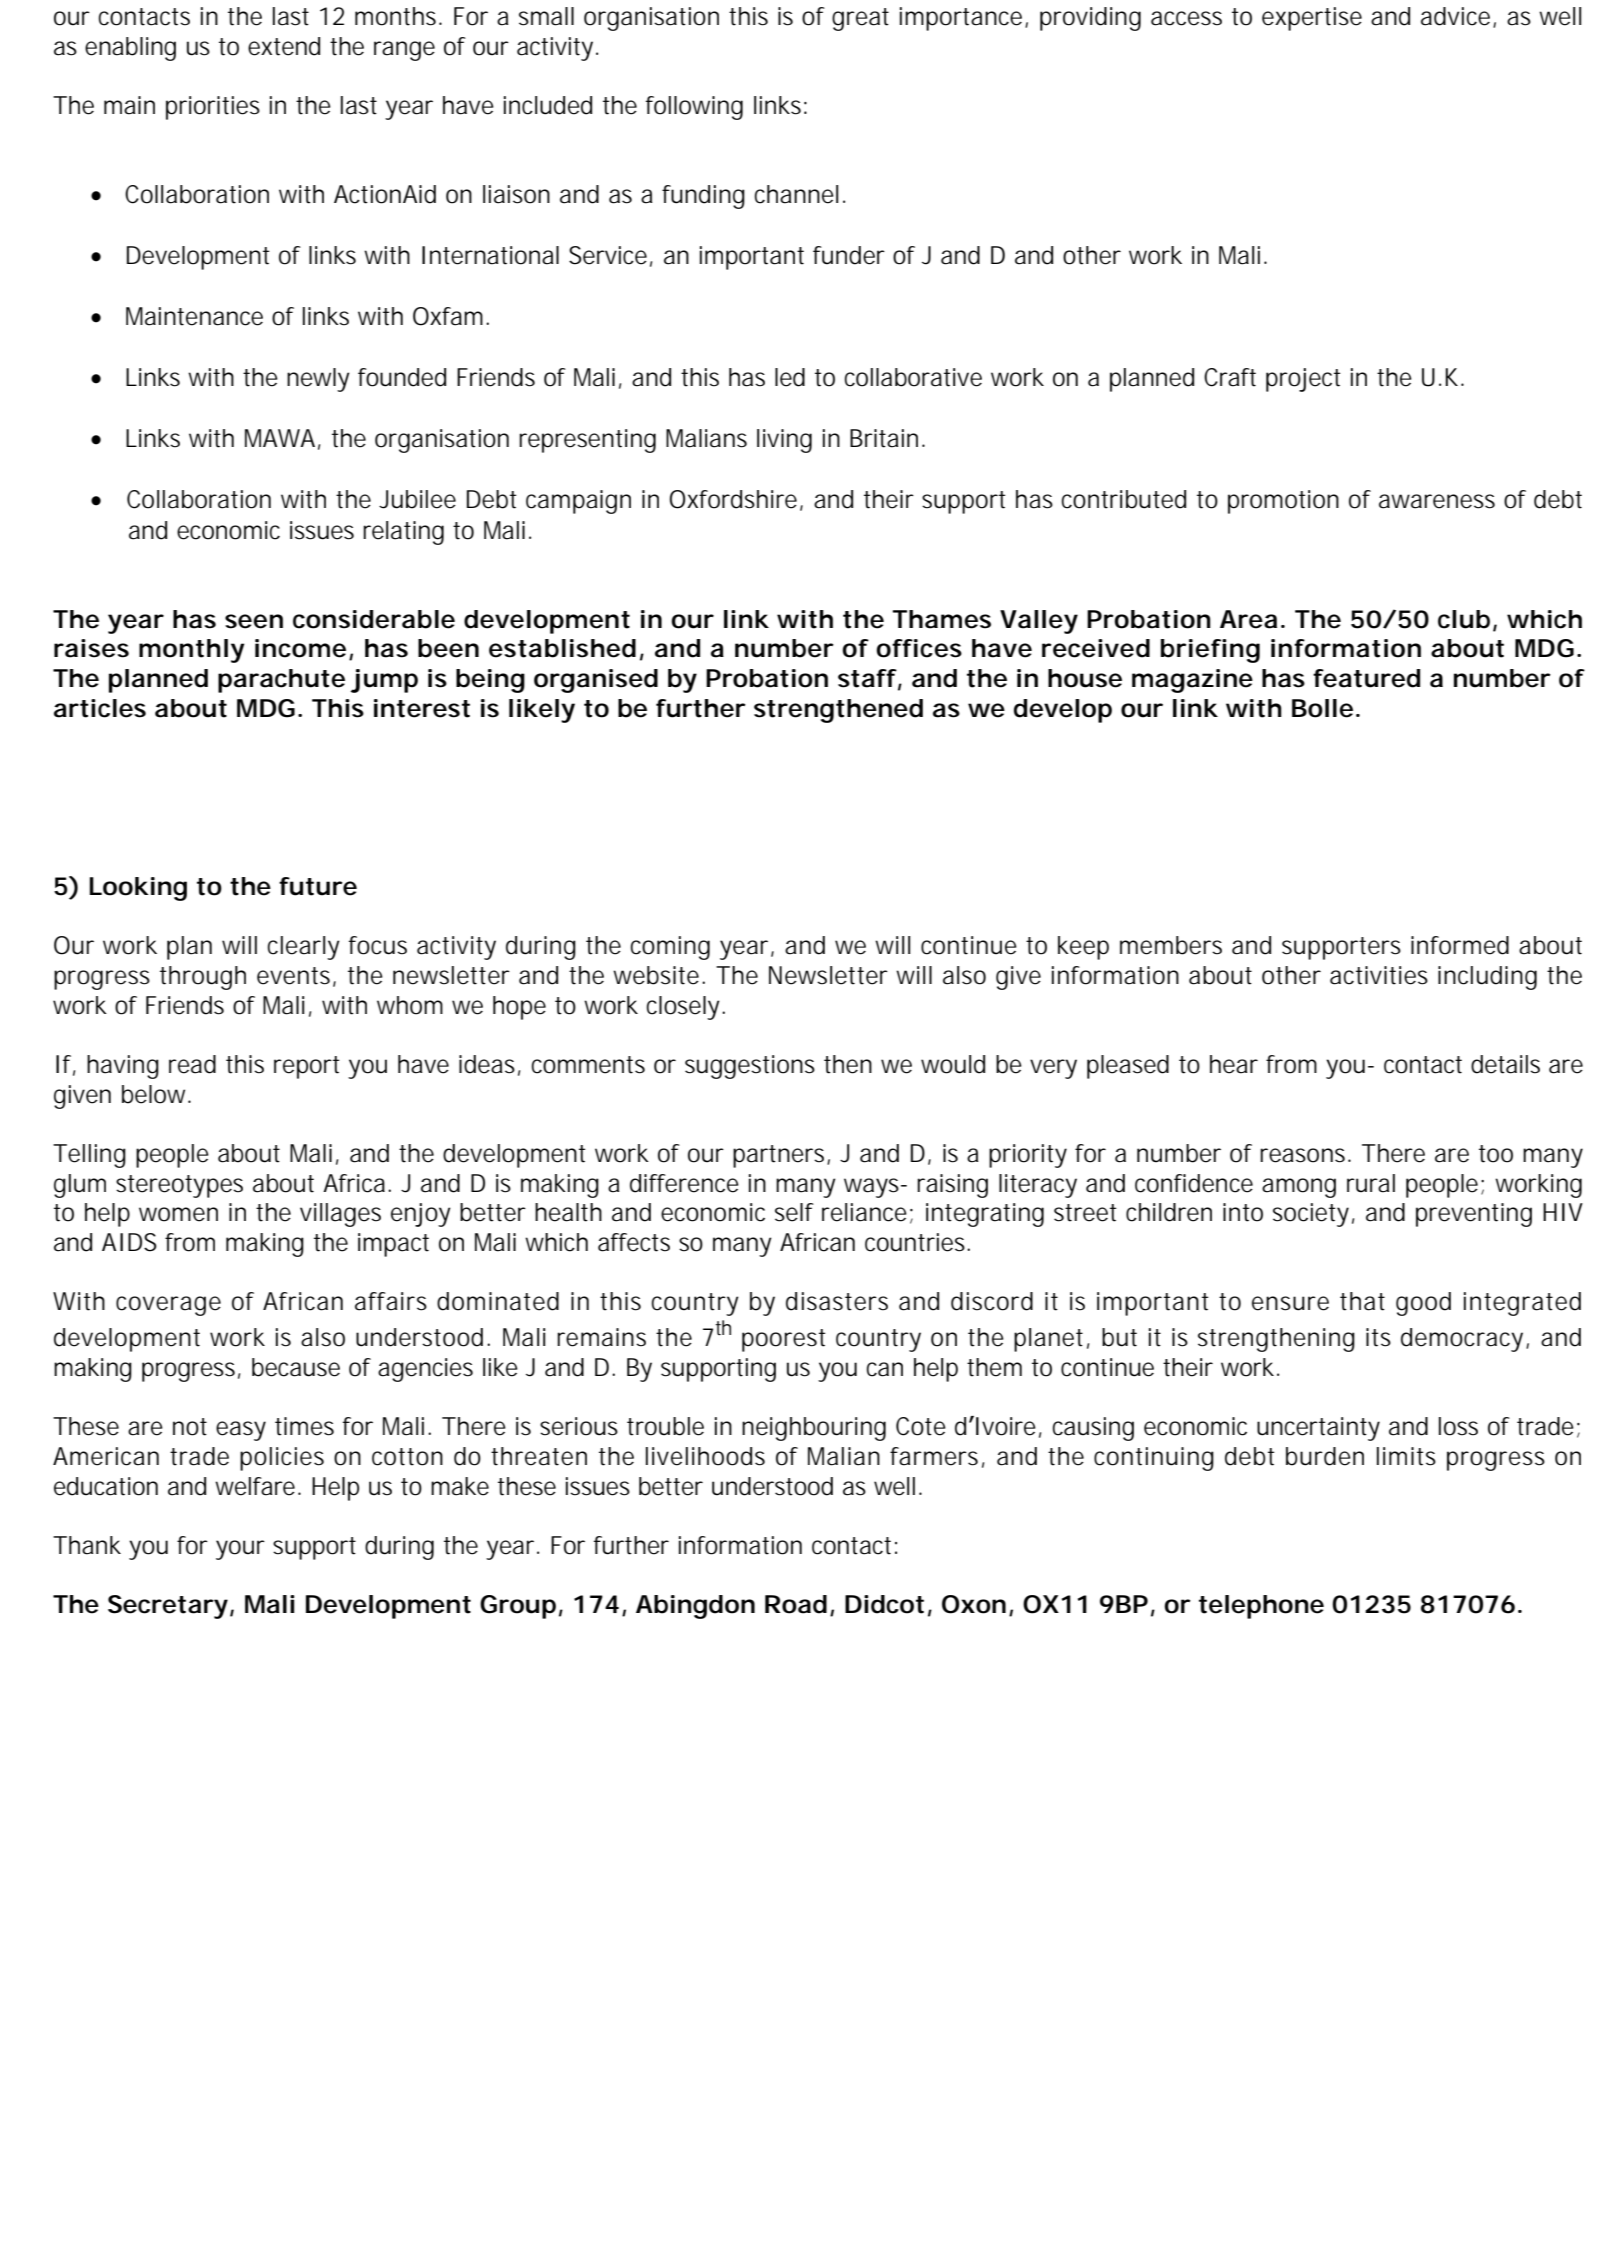 The height and width of the screenshot is (2263, 1599). I want to click on Road, so click(796, 1604).
